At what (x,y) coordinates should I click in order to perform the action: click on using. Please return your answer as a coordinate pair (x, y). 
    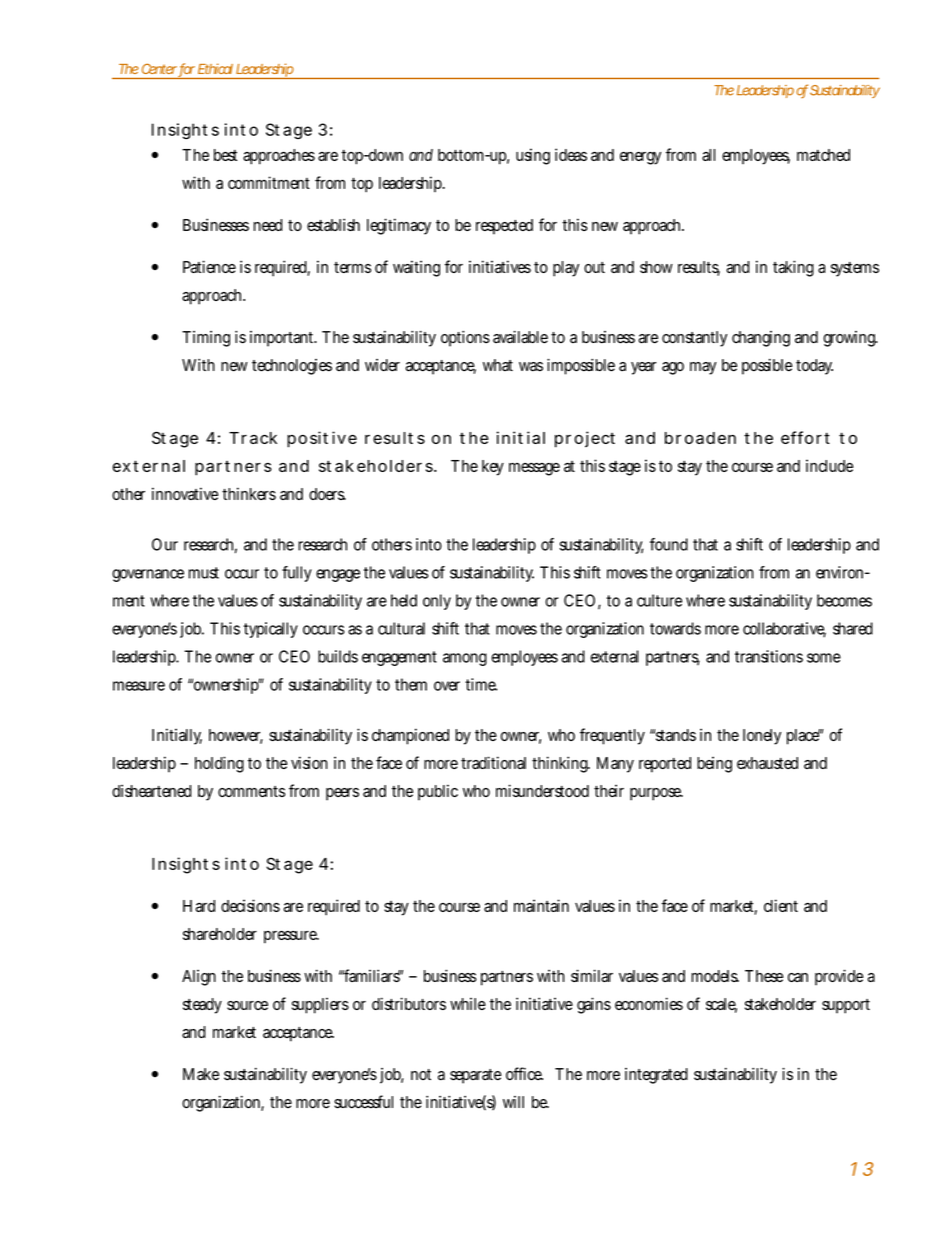
    Looking at the image, I should click on (533, 156).
